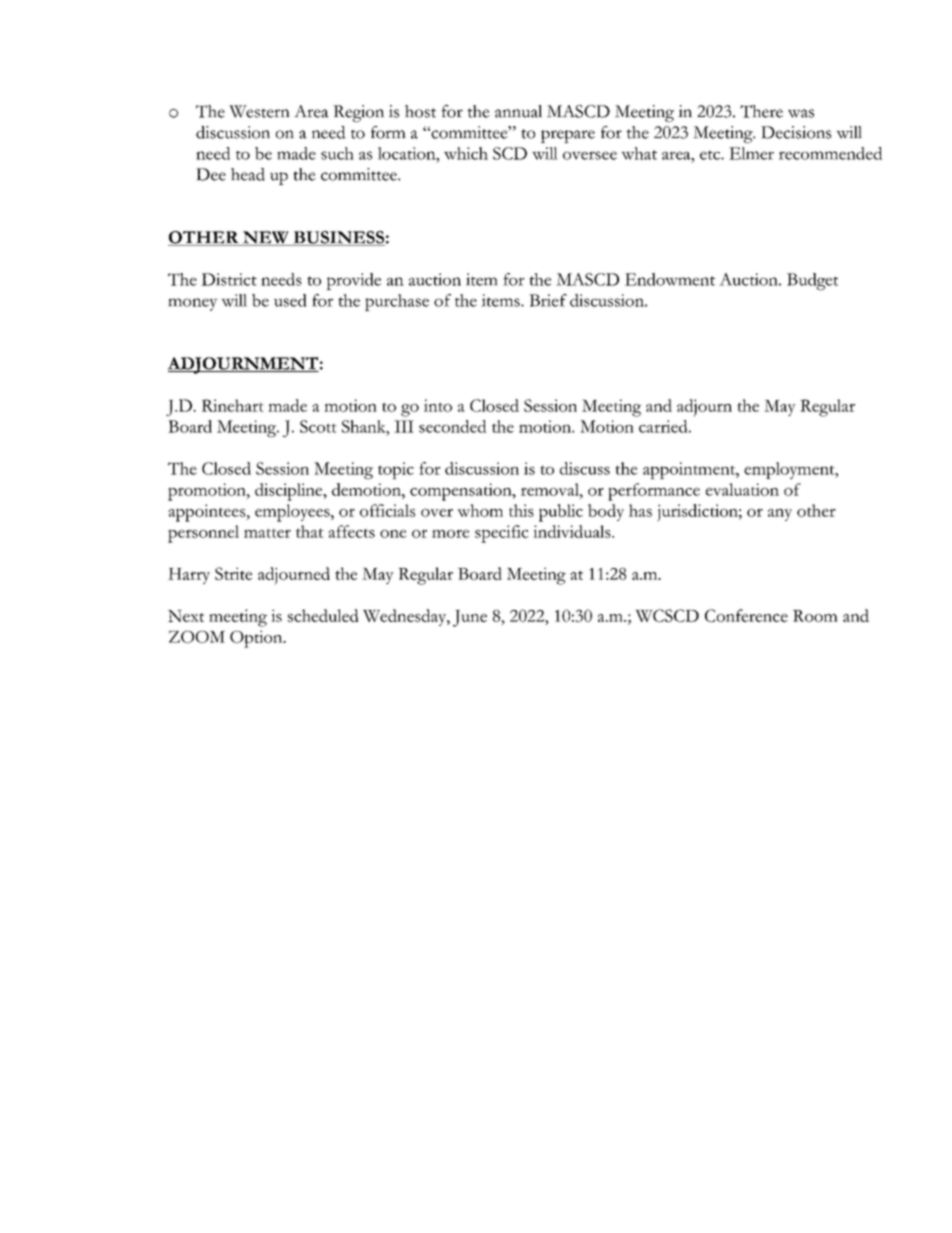 This screenshot has height=1233, width=952. Describe the element at coordinates (761, 111) in the screenshot. I see `There` at that location.
